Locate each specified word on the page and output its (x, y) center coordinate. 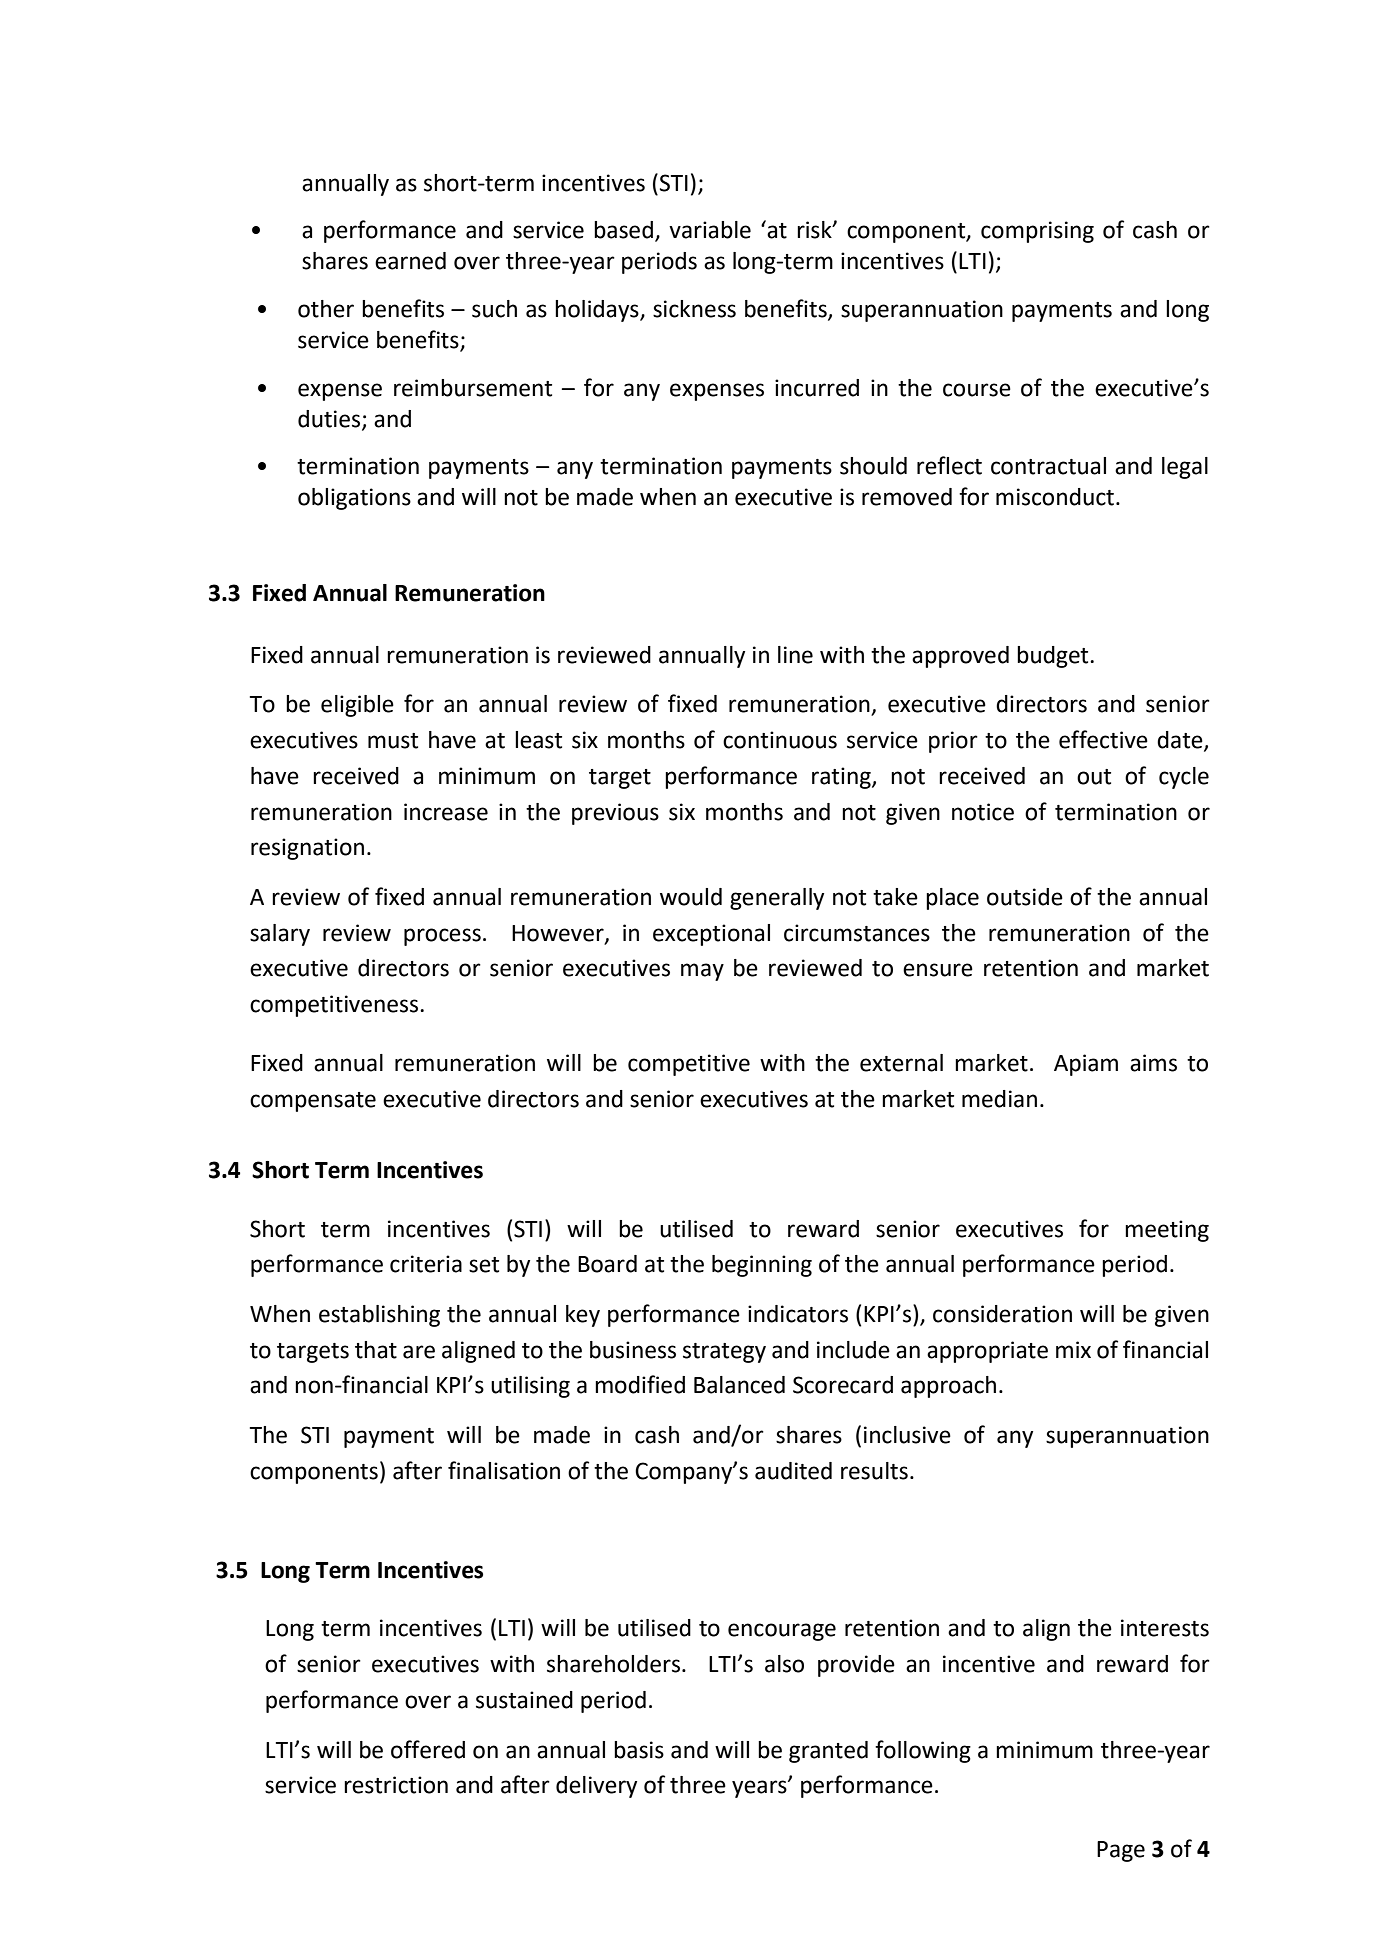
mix (1073, 1349)
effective (1103, 739)
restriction (396, 1785)
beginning (762, 1266)
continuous (780, 740)
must (393, 741)
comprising (1037, 232)
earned (410, 261)
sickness (694, 309)
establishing (379, 1316)
